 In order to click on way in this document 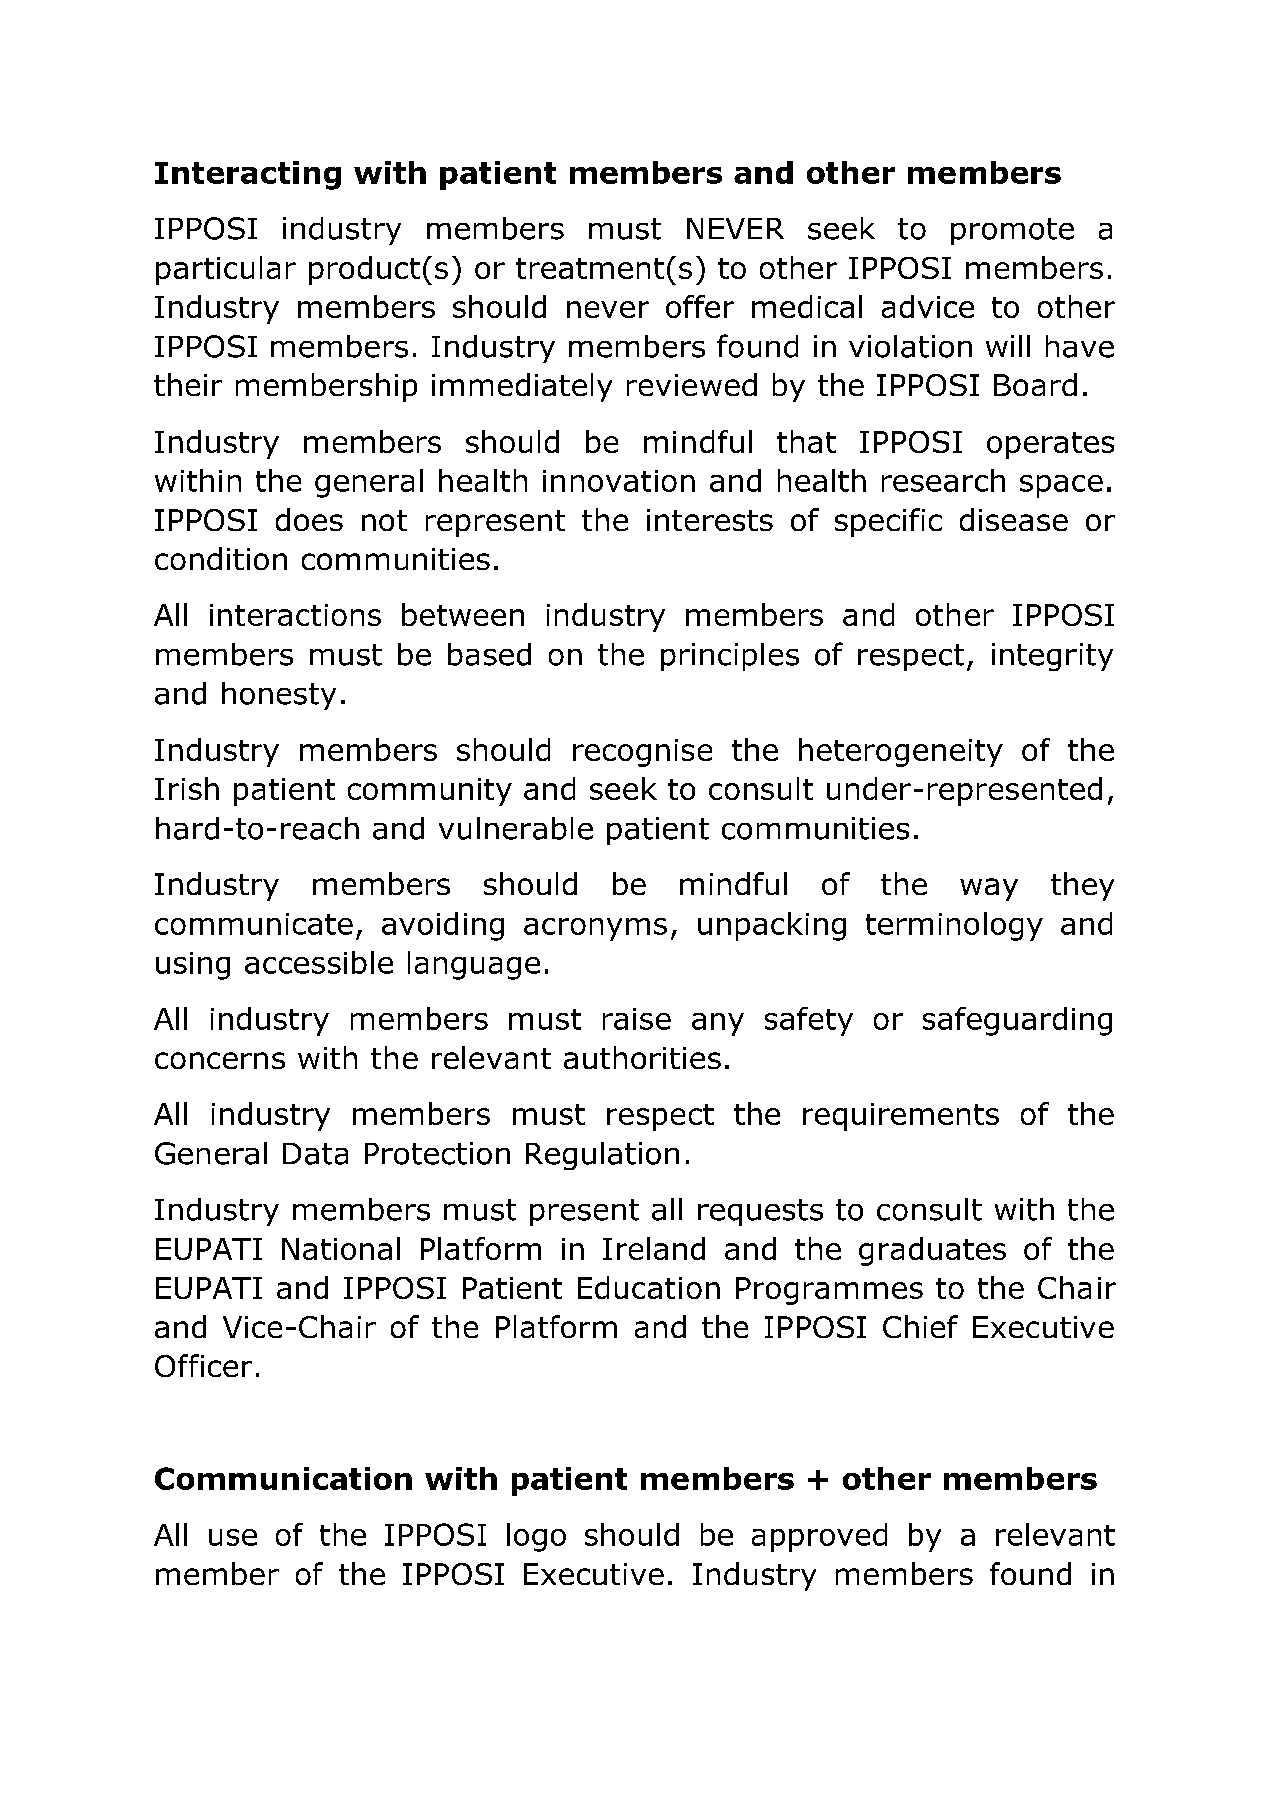, I will do `click(989, 889)`.
